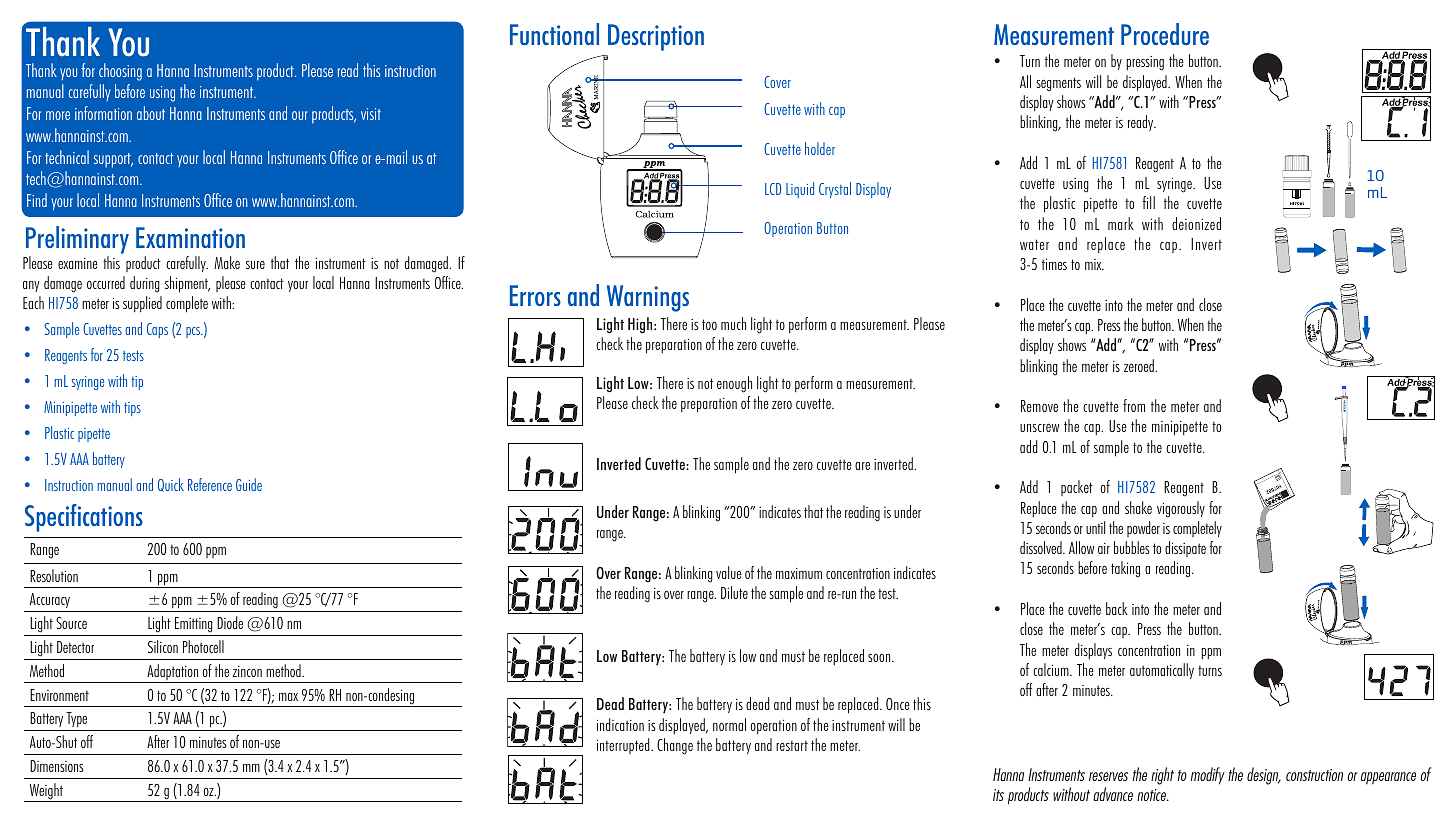 Image resolution: width=1456 pixels, height=826 pixels. I want to click on Dimensions, so click(56, 766).
